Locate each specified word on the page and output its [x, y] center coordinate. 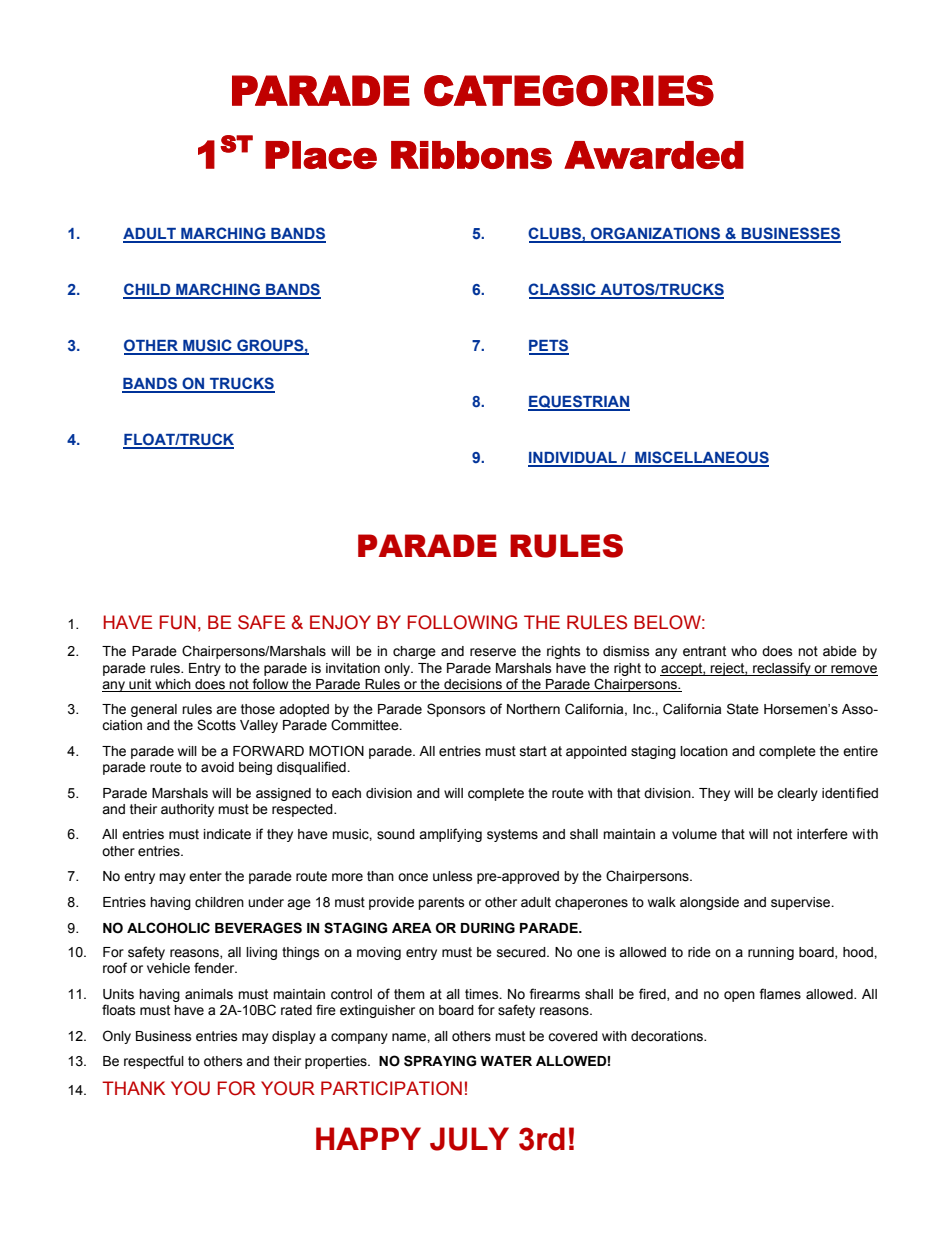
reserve [493, 652]
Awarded [654, 155]
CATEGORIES [569, 91]
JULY [469, 1139]
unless [453, 876]
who [744, 651]
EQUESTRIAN [579, 403]
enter [205, 876]
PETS [549, 346]
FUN [178, 622]
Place [321, 155]
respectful [154, 1062]
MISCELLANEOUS [701, 458]
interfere [822, 834]
